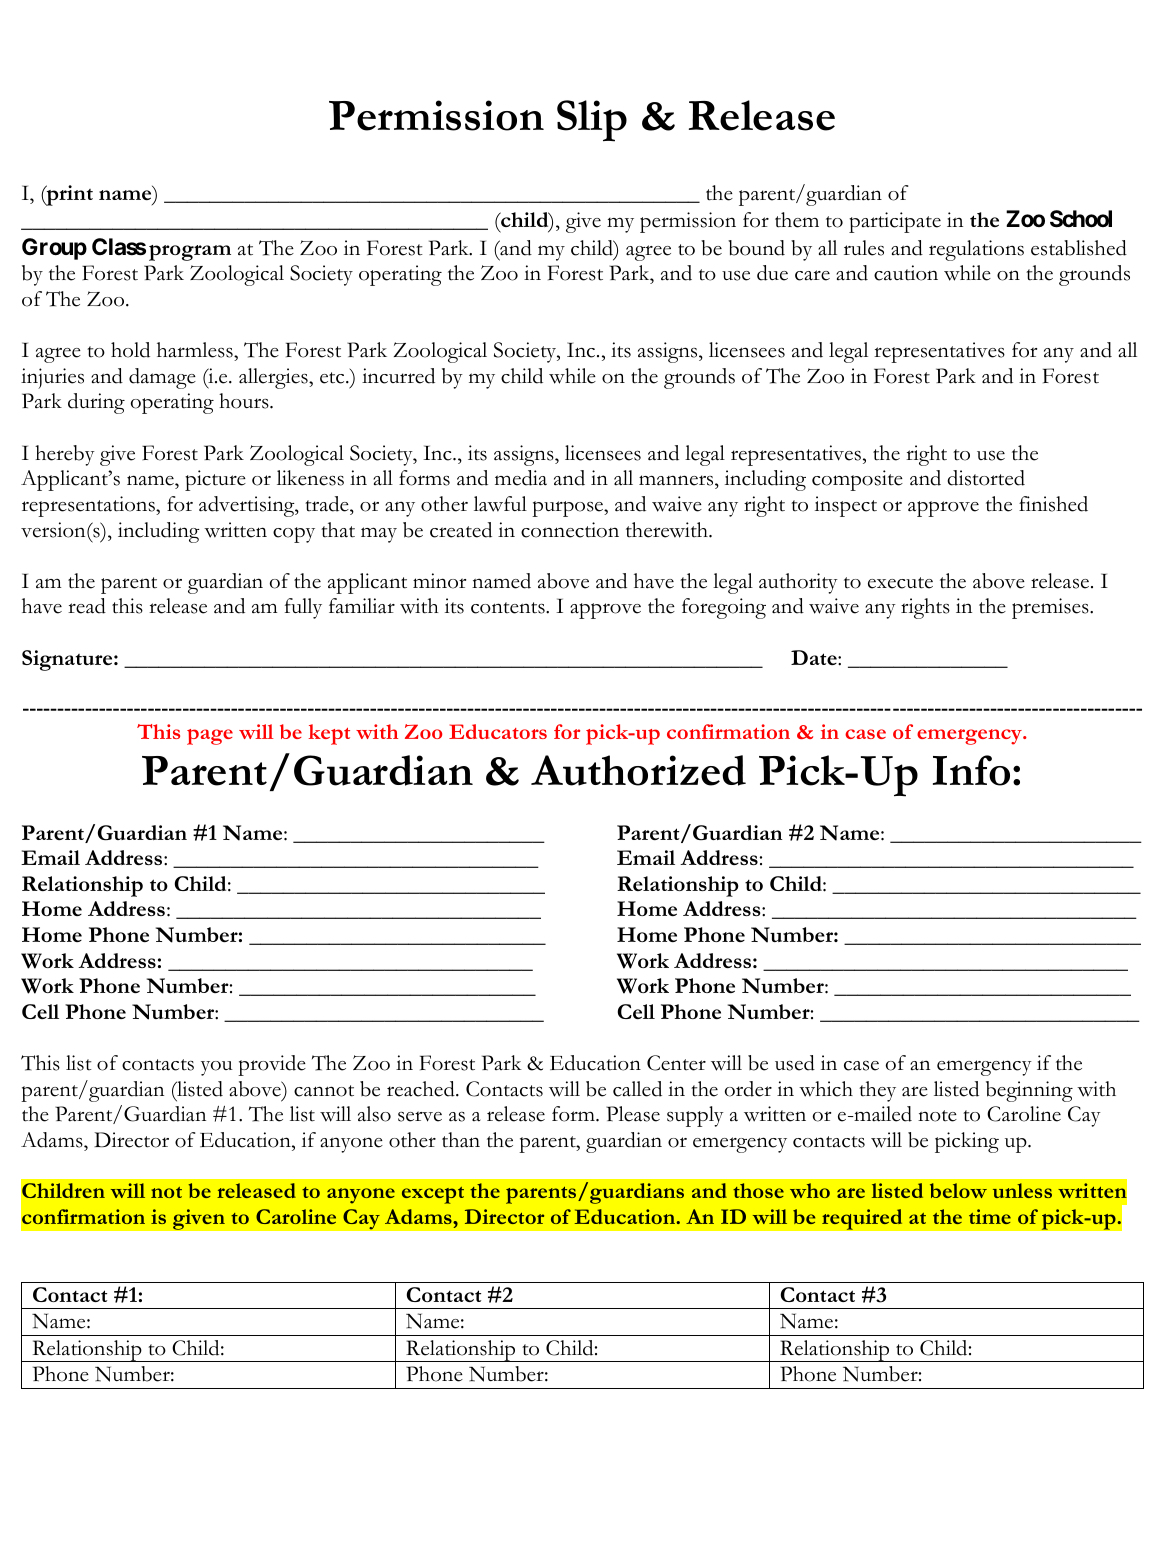  Describe the element at coordinates (958, 1190) in the image. I see `below` at that location.
